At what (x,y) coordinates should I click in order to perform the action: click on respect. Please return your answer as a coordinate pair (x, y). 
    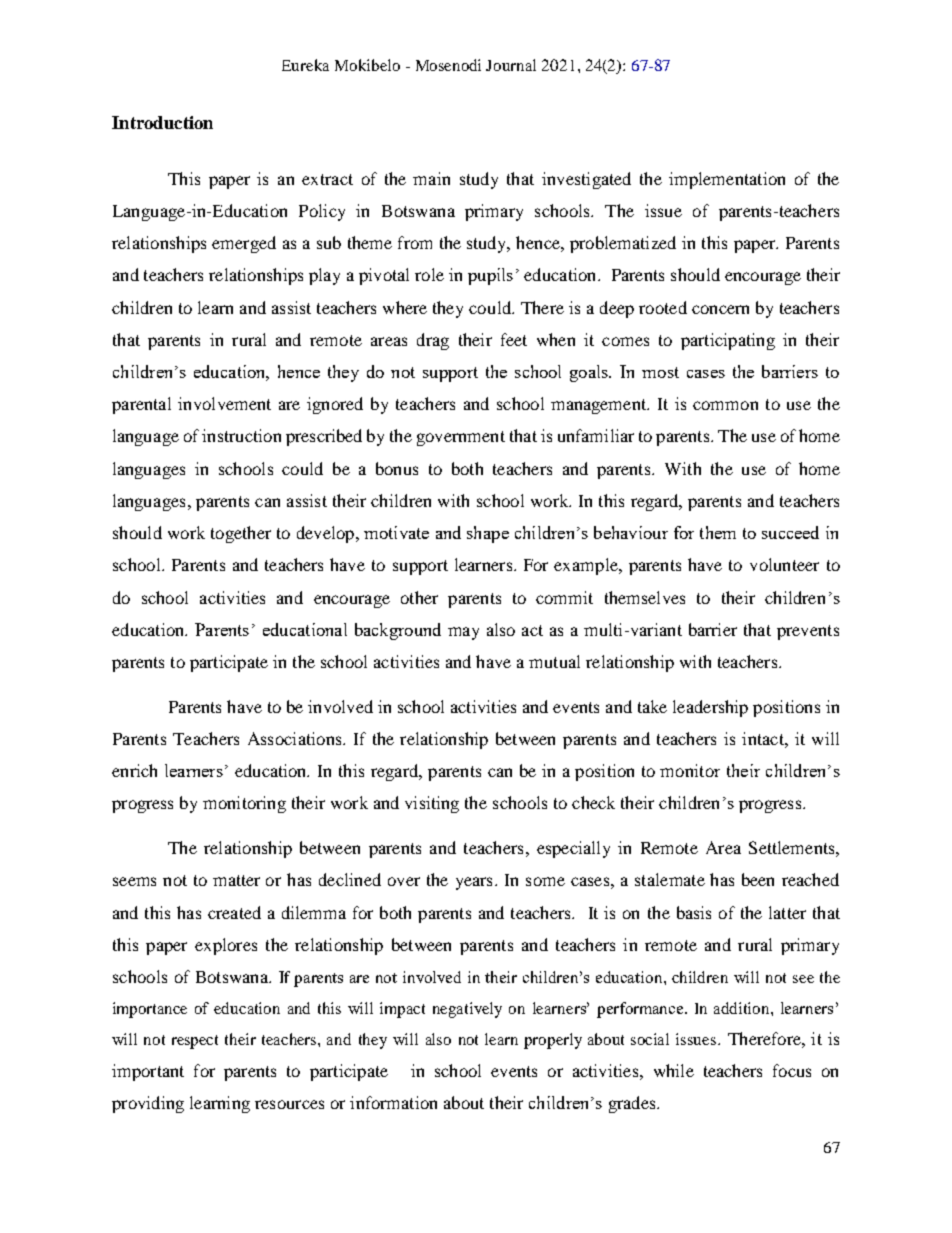
    Looking at the image, I should click on (195, 1042).
